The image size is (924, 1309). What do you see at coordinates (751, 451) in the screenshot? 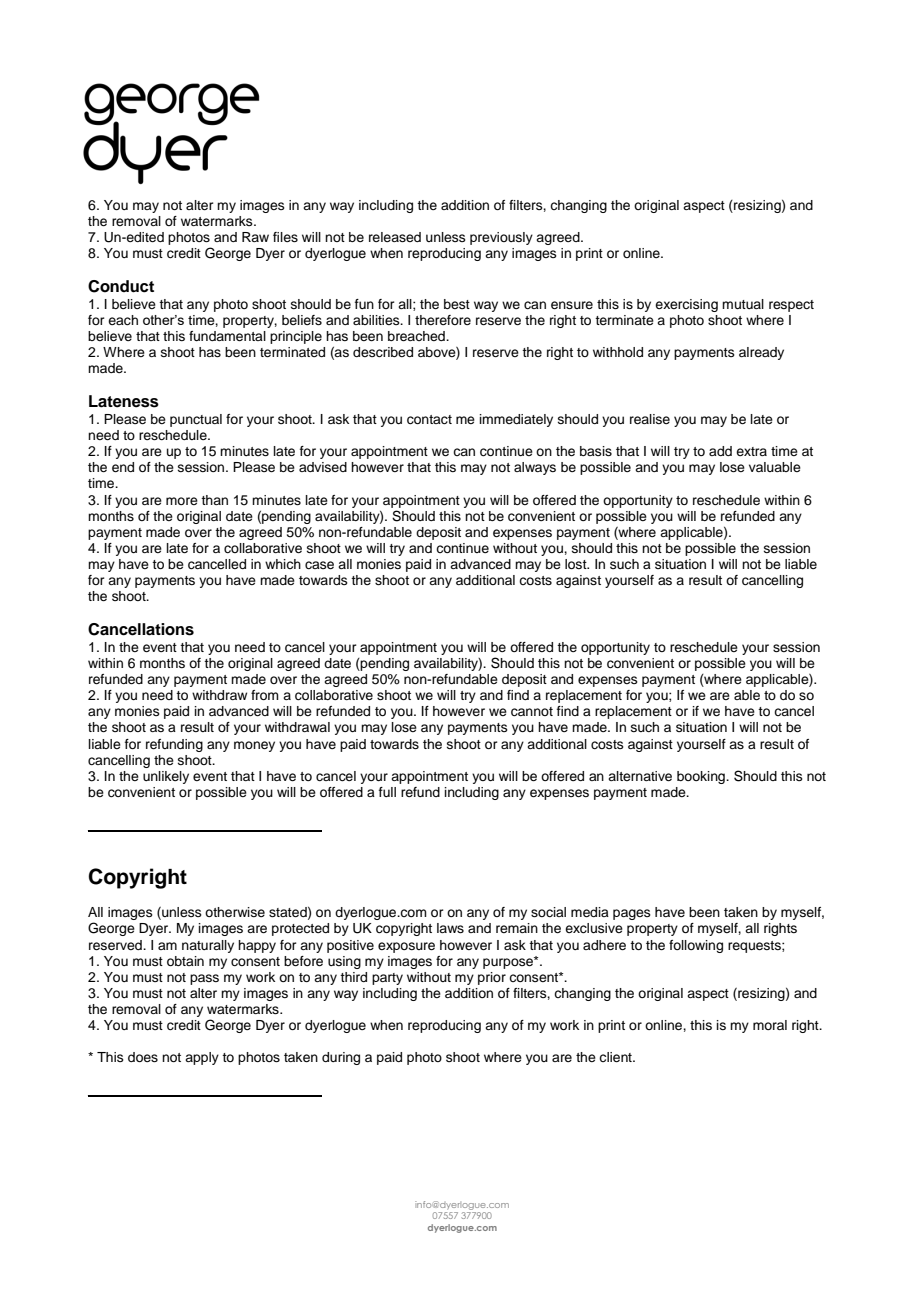
I see `extra` at bounding box center [751, 451].
